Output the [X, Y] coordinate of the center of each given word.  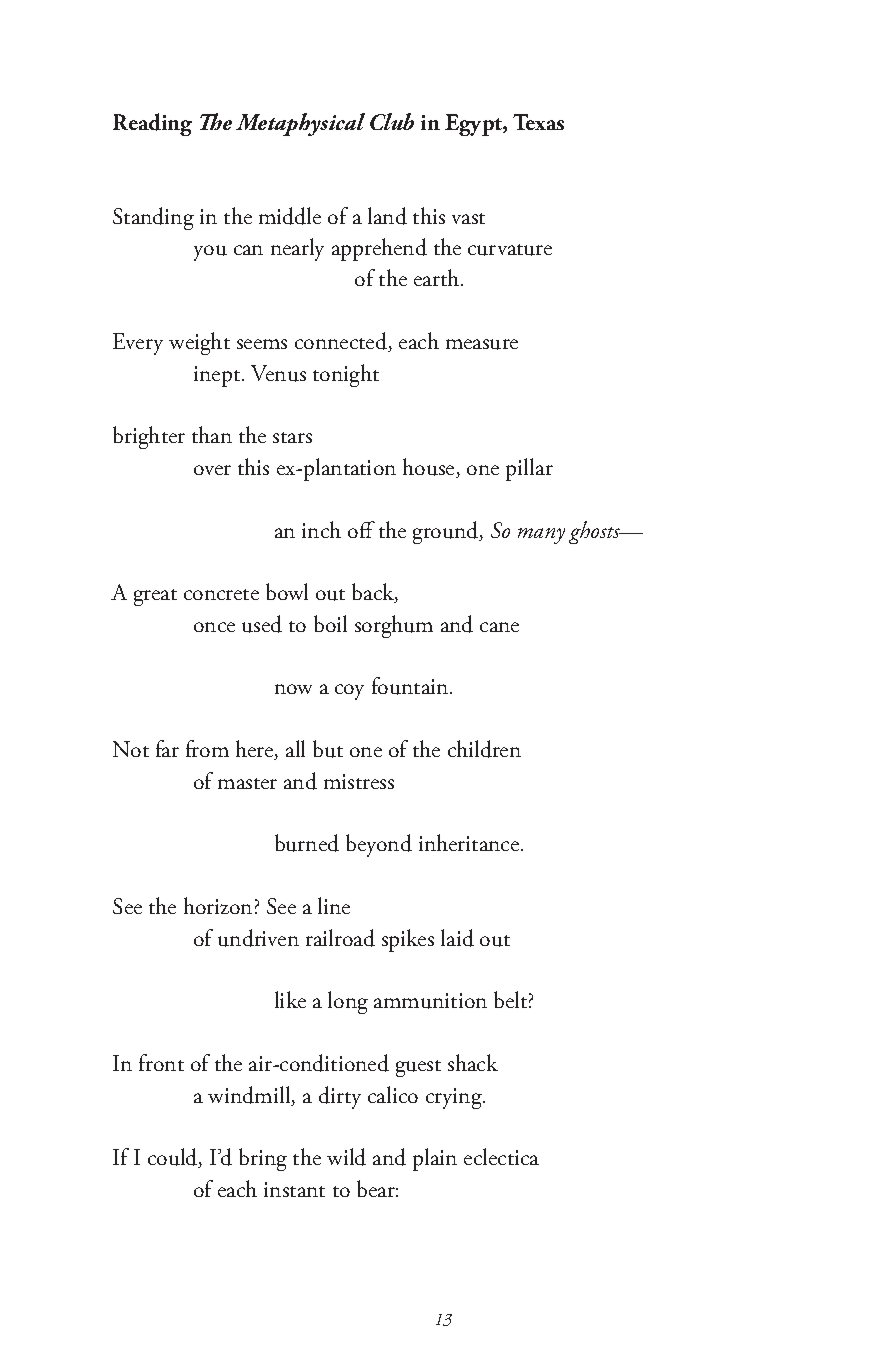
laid [457, 938]
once [214, 627]
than [212, 434]
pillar [529, 469]
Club [392, 121]
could [174, 1158]
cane [499, 627]
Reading [152, 124]
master [247, 783]
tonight [346, 375]
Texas [538, 122]
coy [349, 692]
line [334, 905]
